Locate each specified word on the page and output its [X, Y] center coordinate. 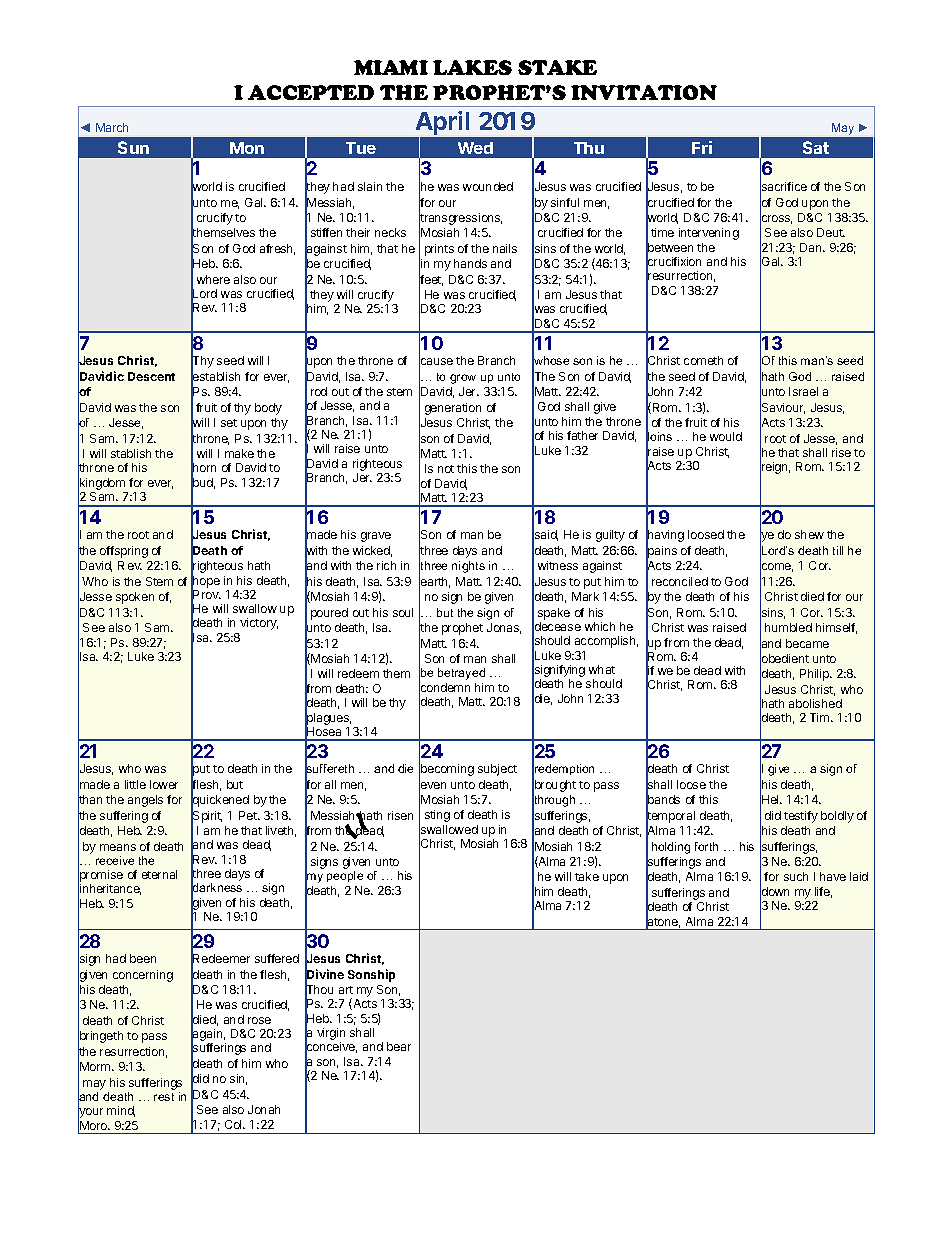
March [112, 127]
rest [164, 1097]
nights [468, 567]
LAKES [472, 67]
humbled [788, 627]
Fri [702, 147]
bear [399, 1046]
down [774, 892]
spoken [135, 598]
